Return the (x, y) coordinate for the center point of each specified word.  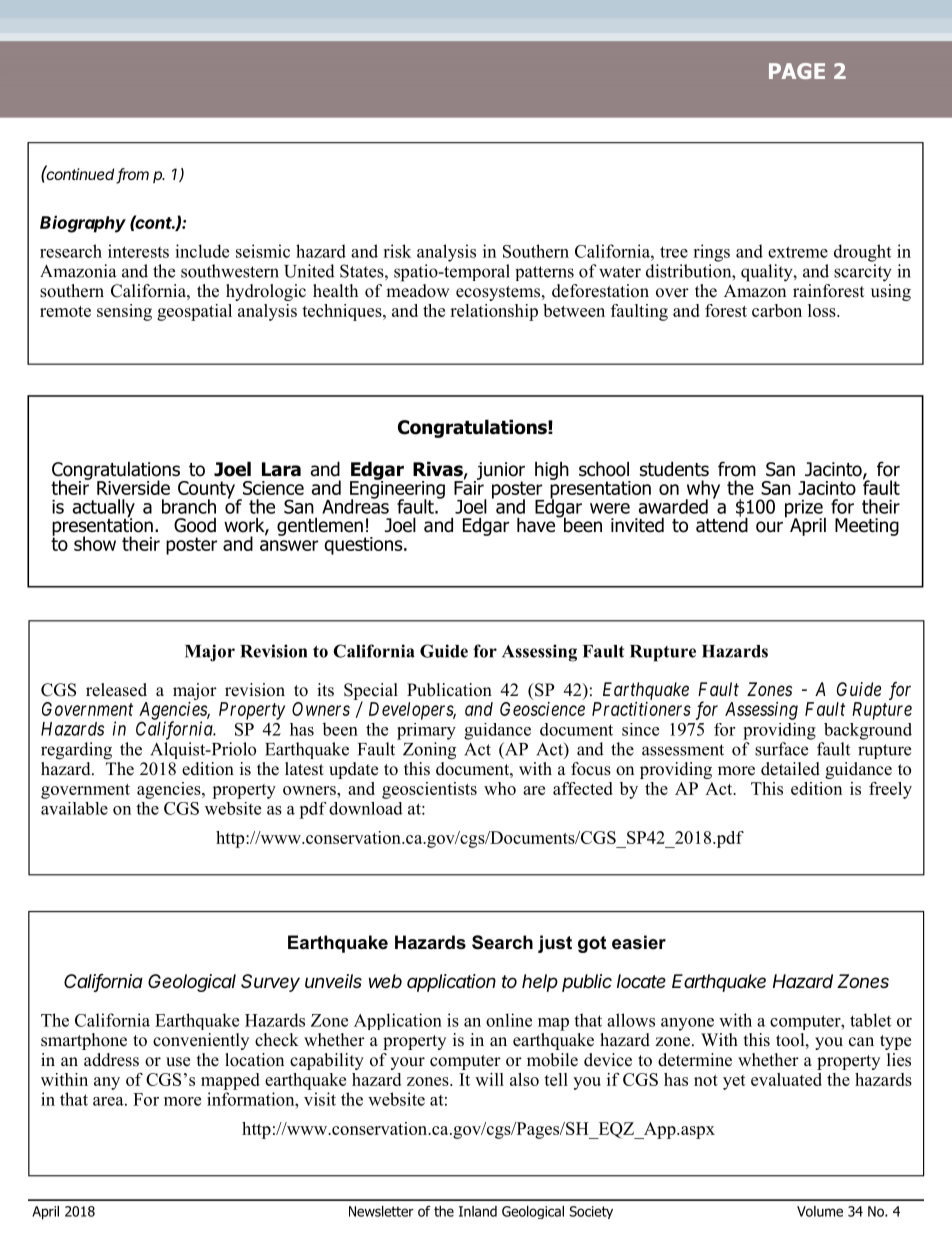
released (116, 690)
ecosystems (499, 293)
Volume (820, 1211)
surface (781, 749)
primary (426, 731)
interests (138, 251)
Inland (478, 1211)
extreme (798, 252)
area (109, 1101)
